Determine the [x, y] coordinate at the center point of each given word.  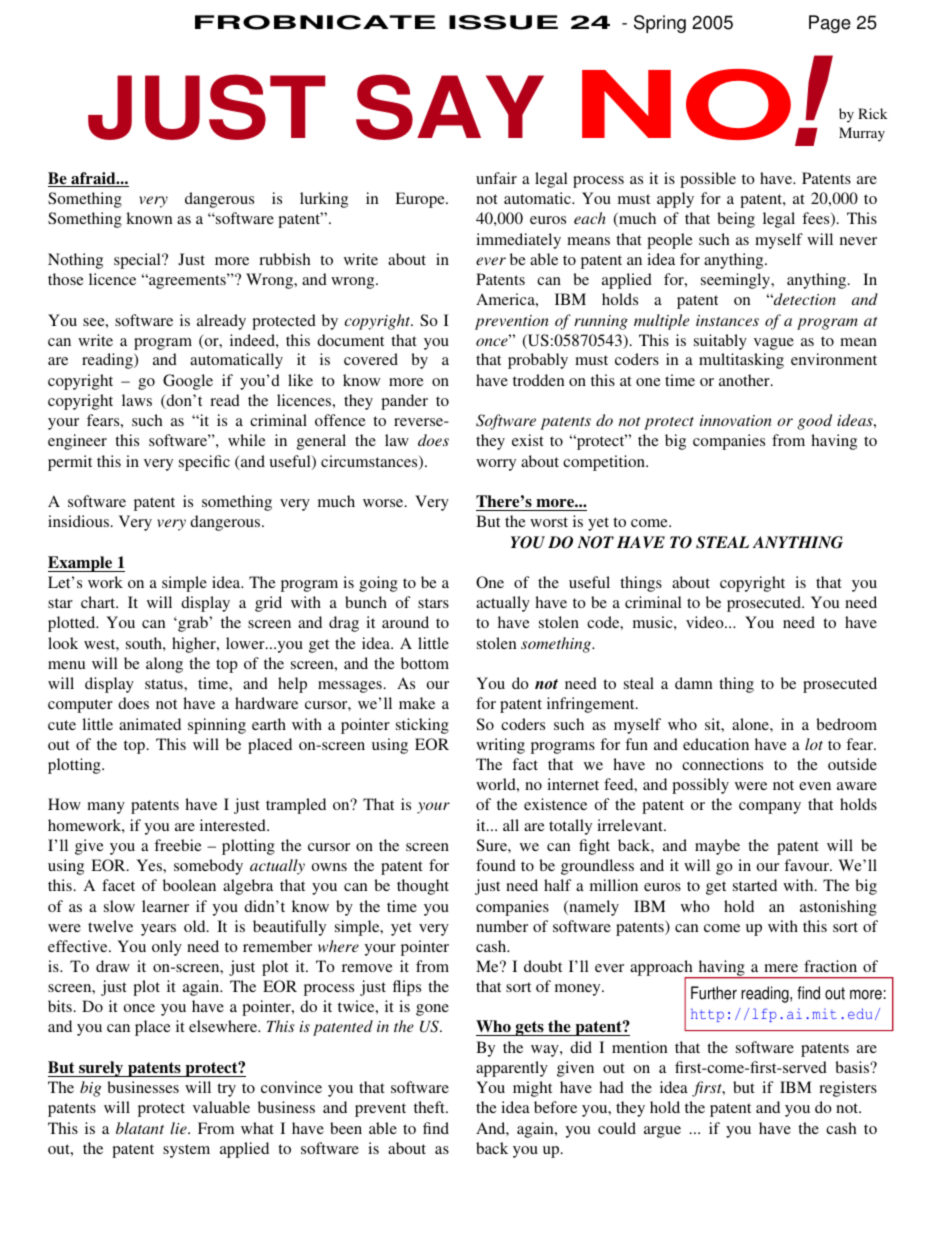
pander [404, 402]
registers [848, 1089]
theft [430, 1107]
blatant [140, 1128]
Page [830, 24]
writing [500, 746]
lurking [324, 200]
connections [722, 764]
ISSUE [503, 22]
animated [150, 724]
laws [137, 400]
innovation [736, 420]
